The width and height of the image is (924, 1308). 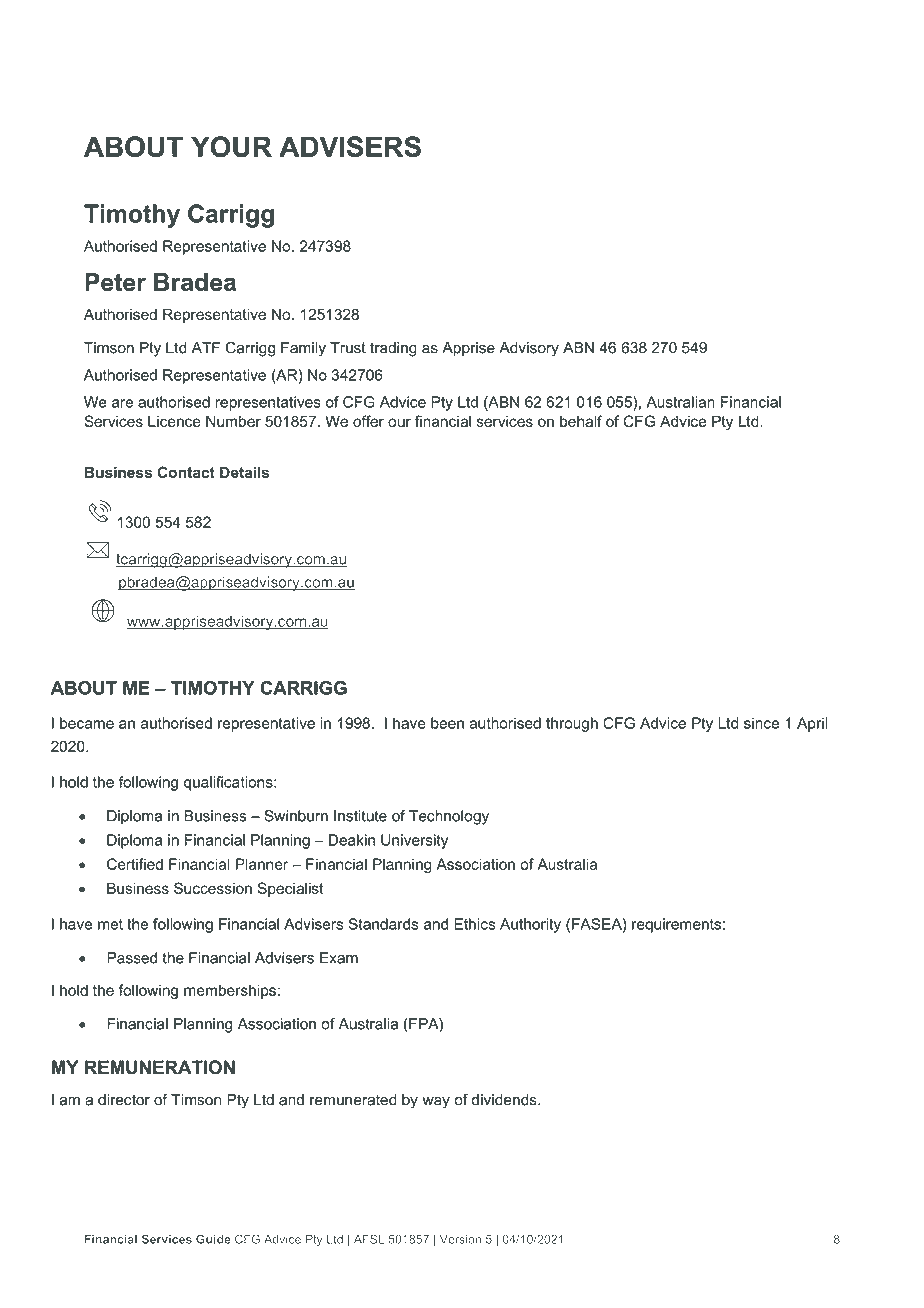 What do you see at coordinates (505, 1100) in the image?
I see `dividends` at bounding box center [505, 1100].
